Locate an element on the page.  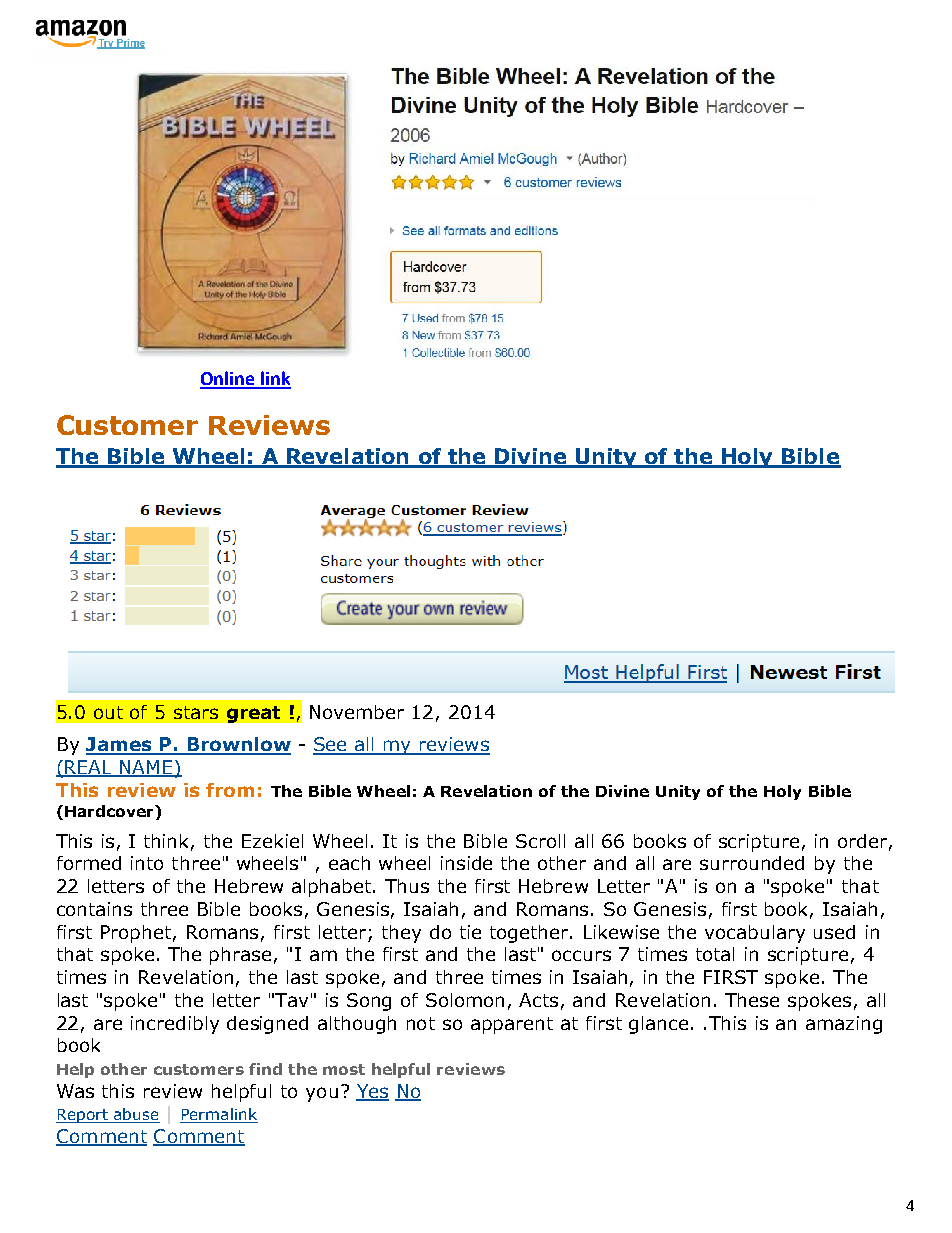
Online is located at coordinates (228, 379).
